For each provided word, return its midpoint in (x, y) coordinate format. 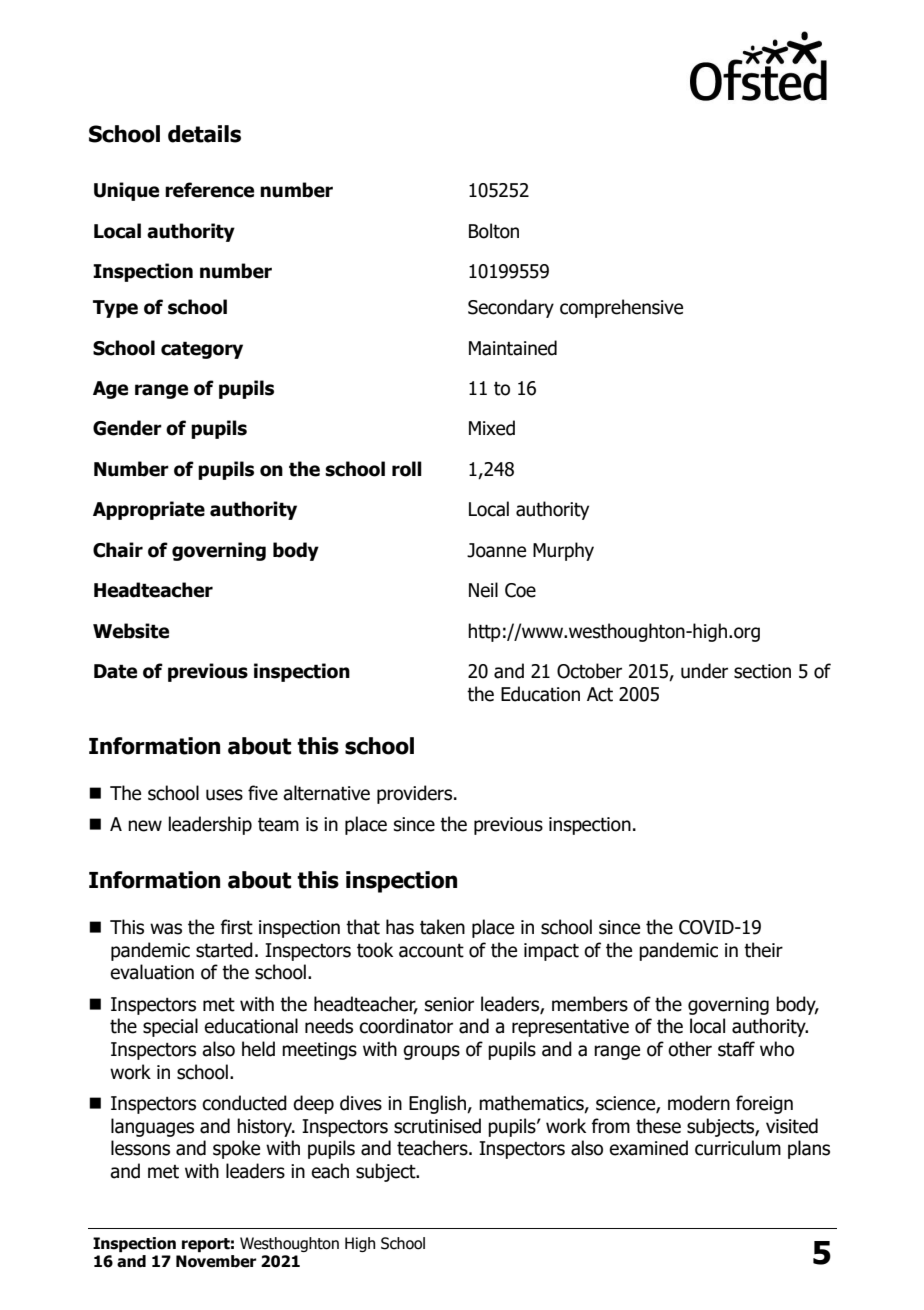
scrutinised (437, 1126)
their (763, 950)
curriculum (738, 1148)
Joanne (496, 550)
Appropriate (149, 510)
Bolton (494, 231)
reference (209, 190)
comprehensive (621, 308)
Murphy (563, 551)
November (216, 1261)
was (166, 929)
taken (442, 927)
